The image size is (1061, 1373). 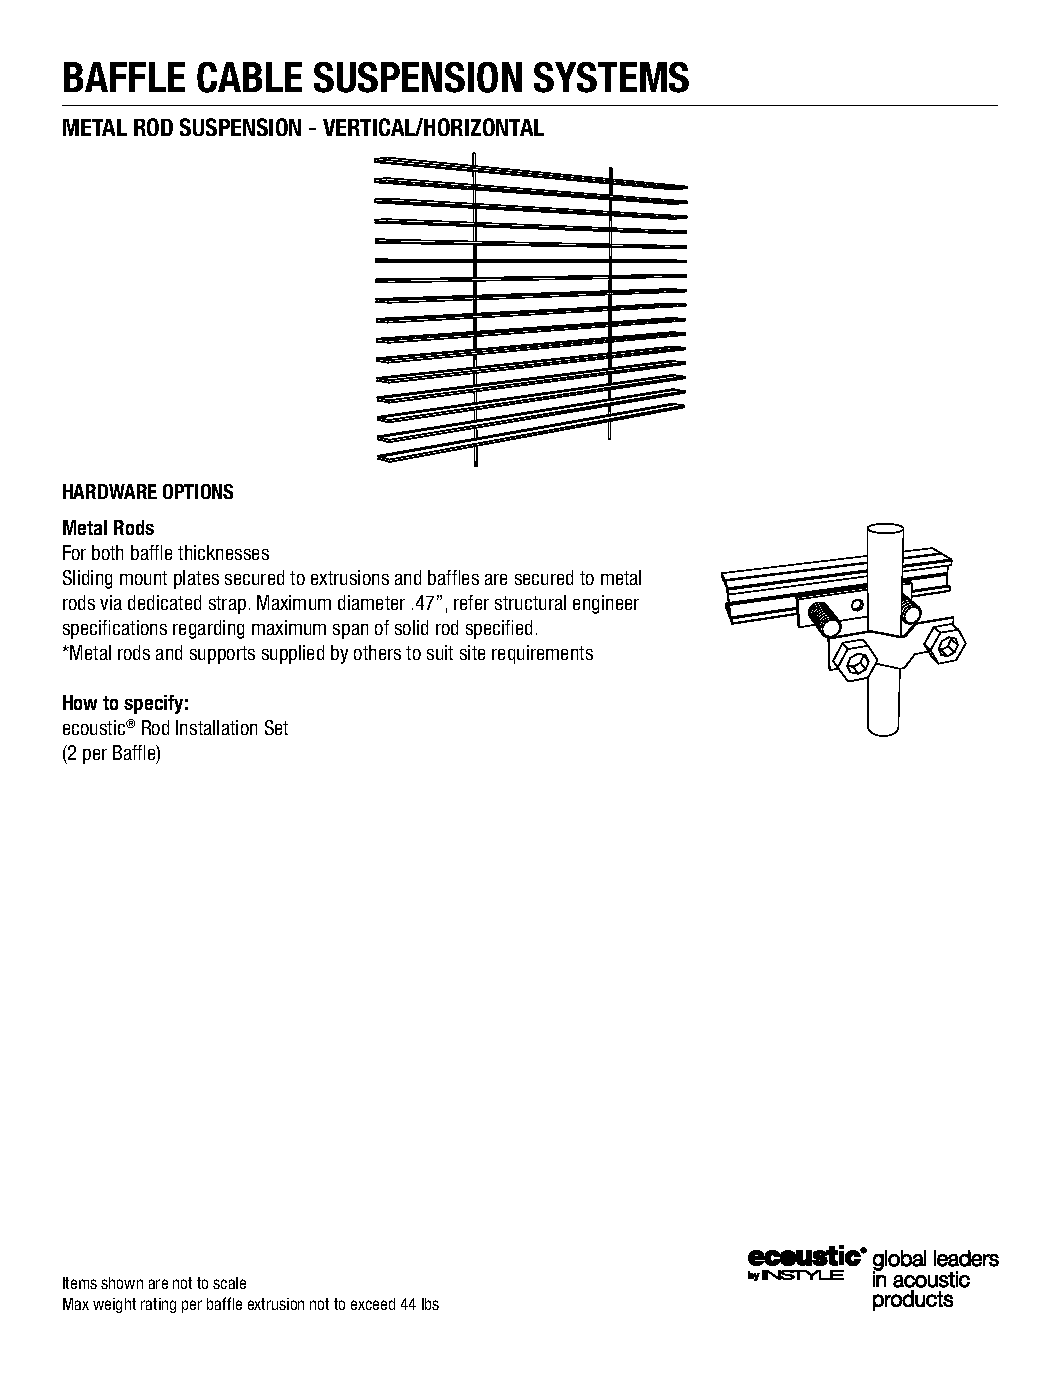 I want to click on SYSTEMS, so click(x=611, y=77).
